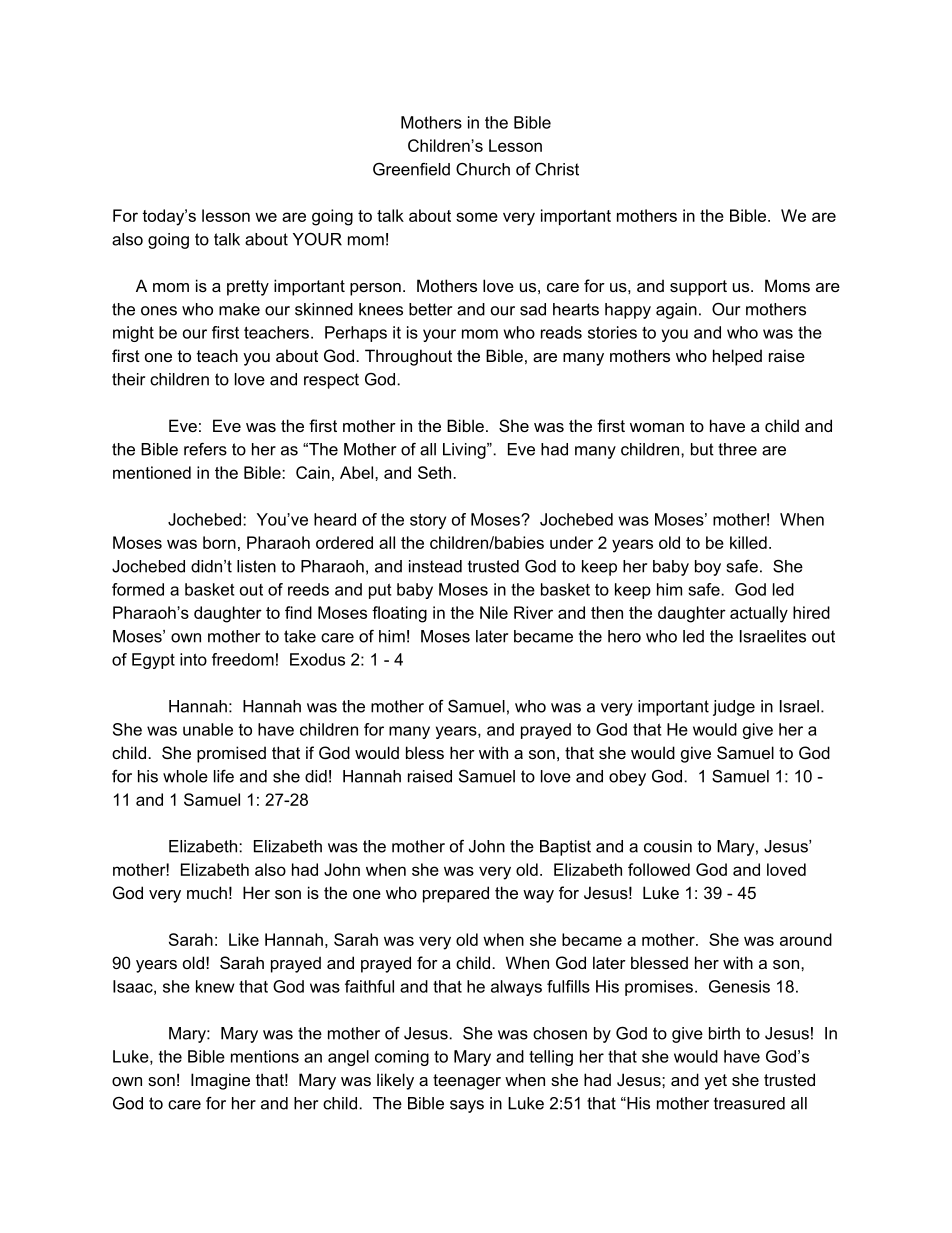 The width and height of the image is (952, 1233). I want to click on yet, so click(715, 1082).
